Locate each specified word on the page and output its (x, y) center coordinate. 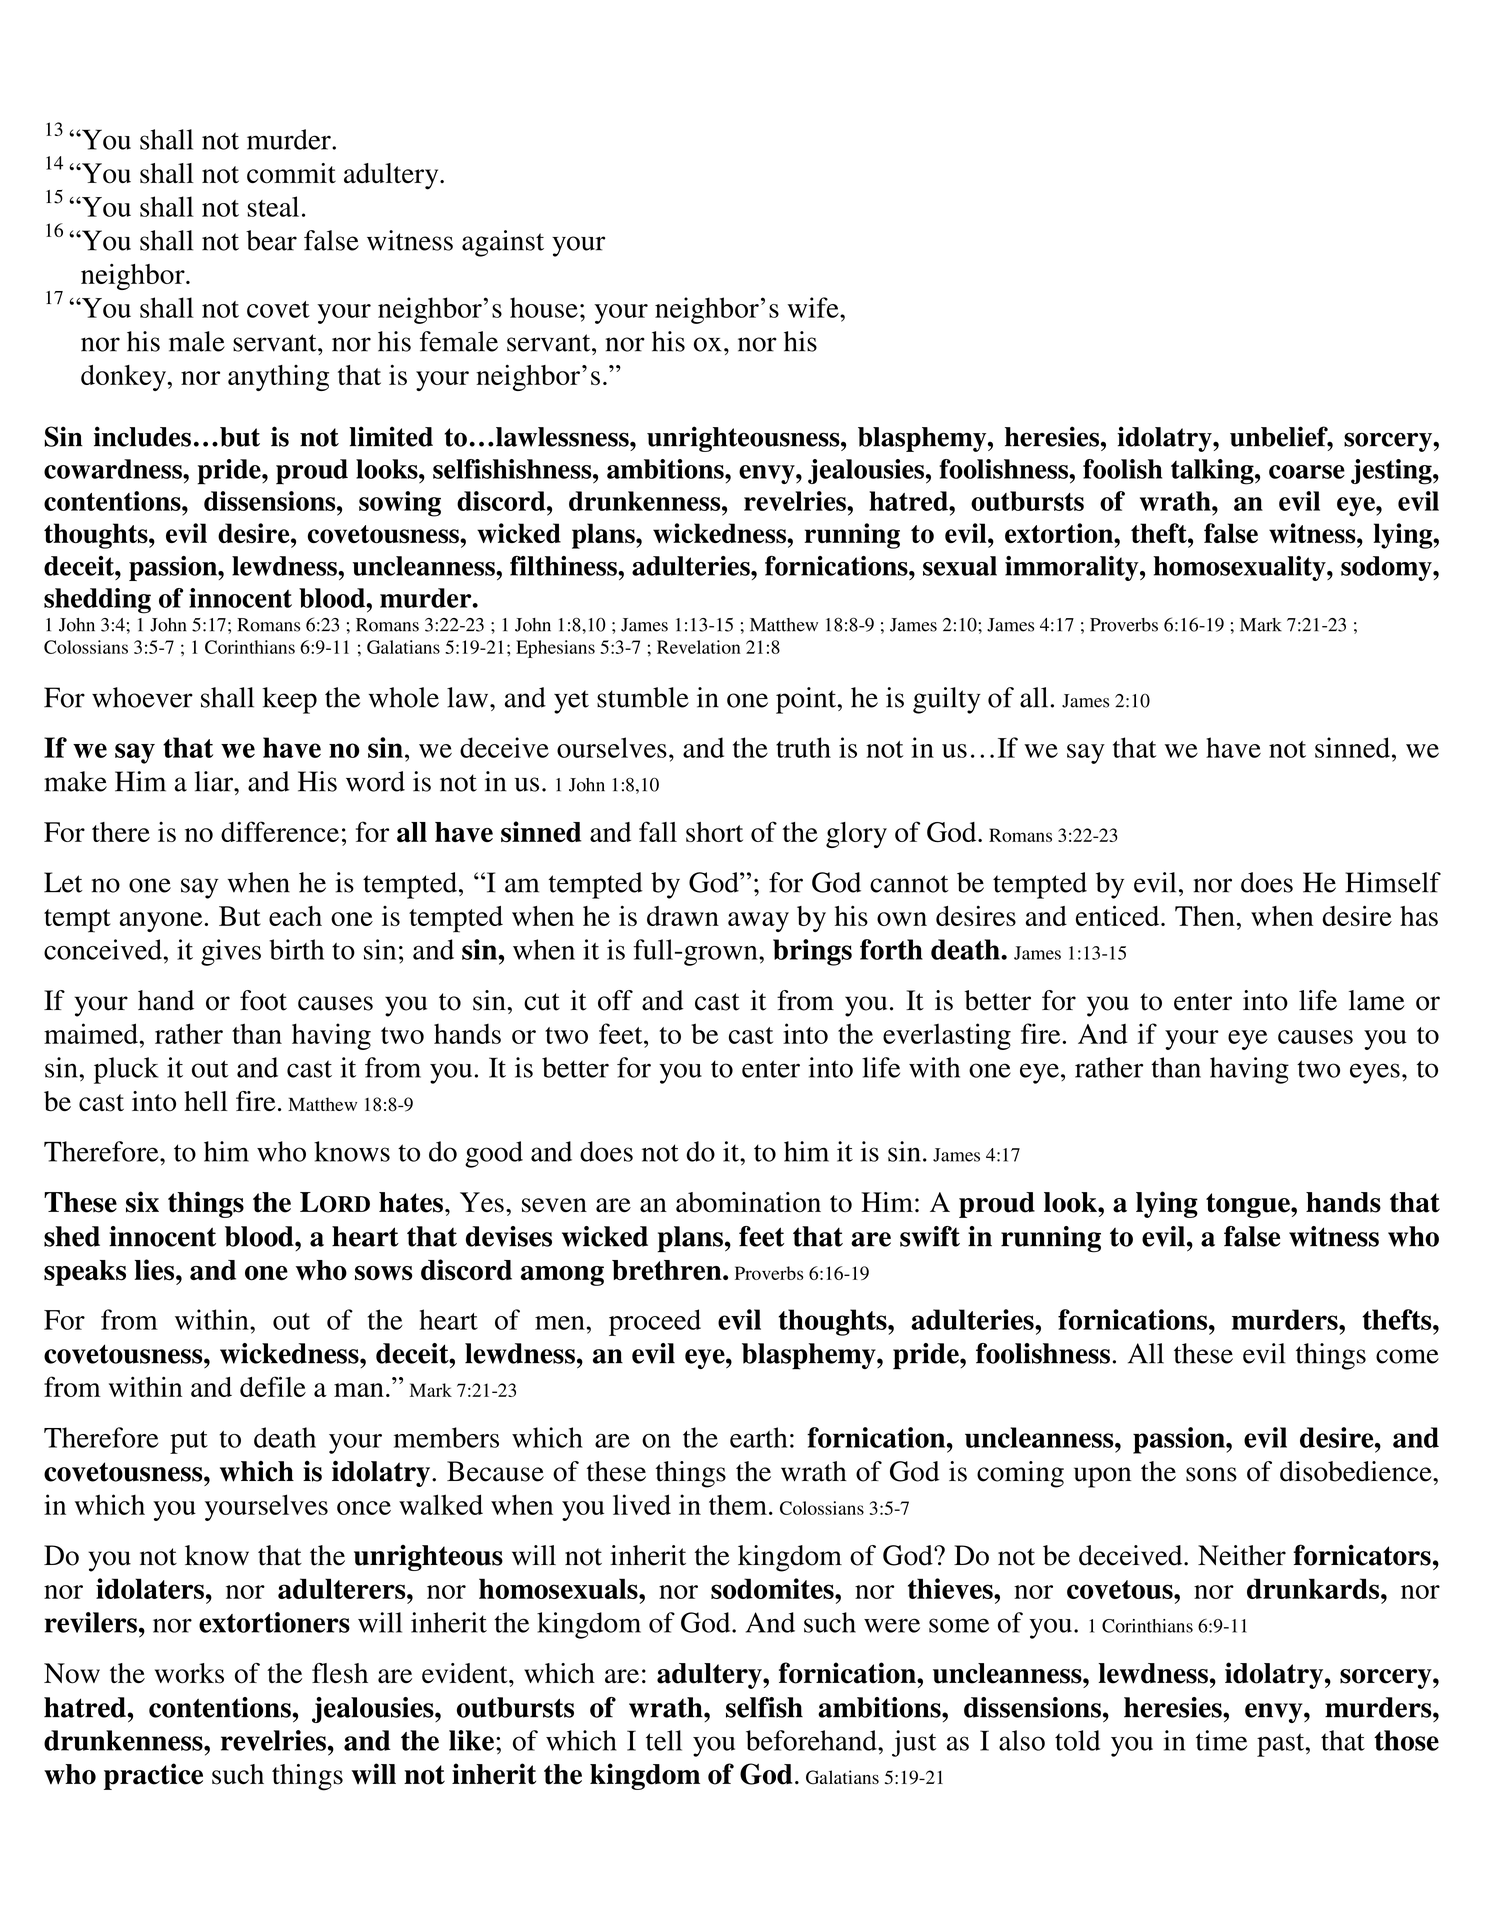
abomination (748, 1202)
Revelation (699, 647)
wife (814, 307)
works (189, 1673)
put (189, 1442)
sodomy (1387, 568)
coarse (1307, 472)
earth (758, 1437)
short (714, 832)
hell (206, 1101)
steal (273, 206)
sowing (400, 504)
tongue (1249, 1205)
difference (280, 831)
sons (1211, 1474)
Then (1206, 916)
